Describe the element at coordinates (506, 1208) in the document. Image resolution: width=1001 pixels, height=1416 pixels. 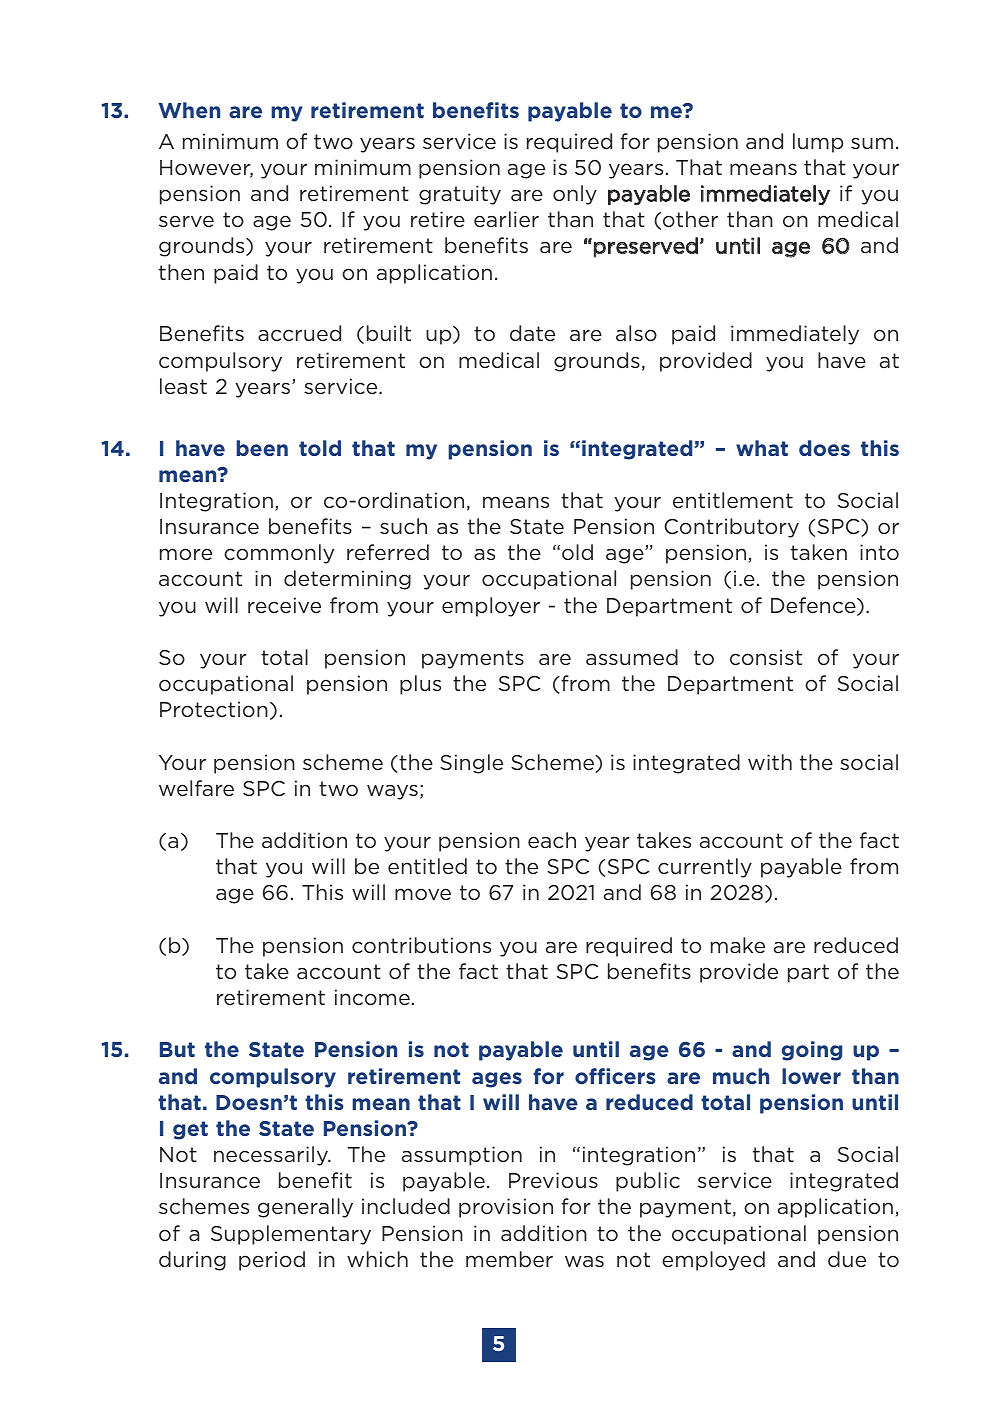
I see `provision` at that location.
